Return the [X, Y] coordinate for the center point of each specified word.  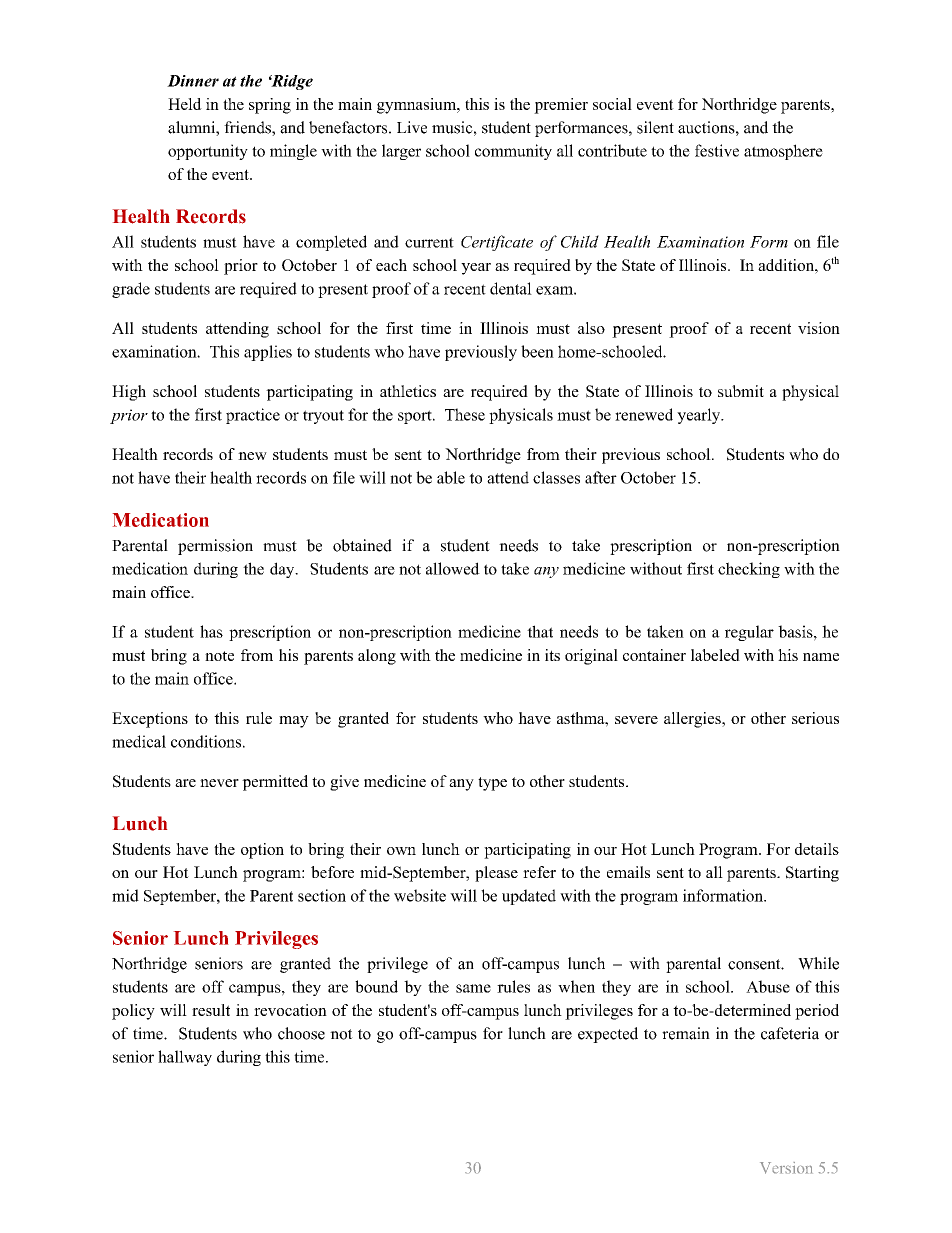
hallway [185, 1058]
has [211, 631]
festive [717, 150]
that [540, 631]
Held [185, 104]
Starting [812, 874]
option [262, 851]
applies [268, 353]
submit [741, 391]
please [496, 874]
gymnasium [418, 106]
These [465, 414]
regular [749, 633]
